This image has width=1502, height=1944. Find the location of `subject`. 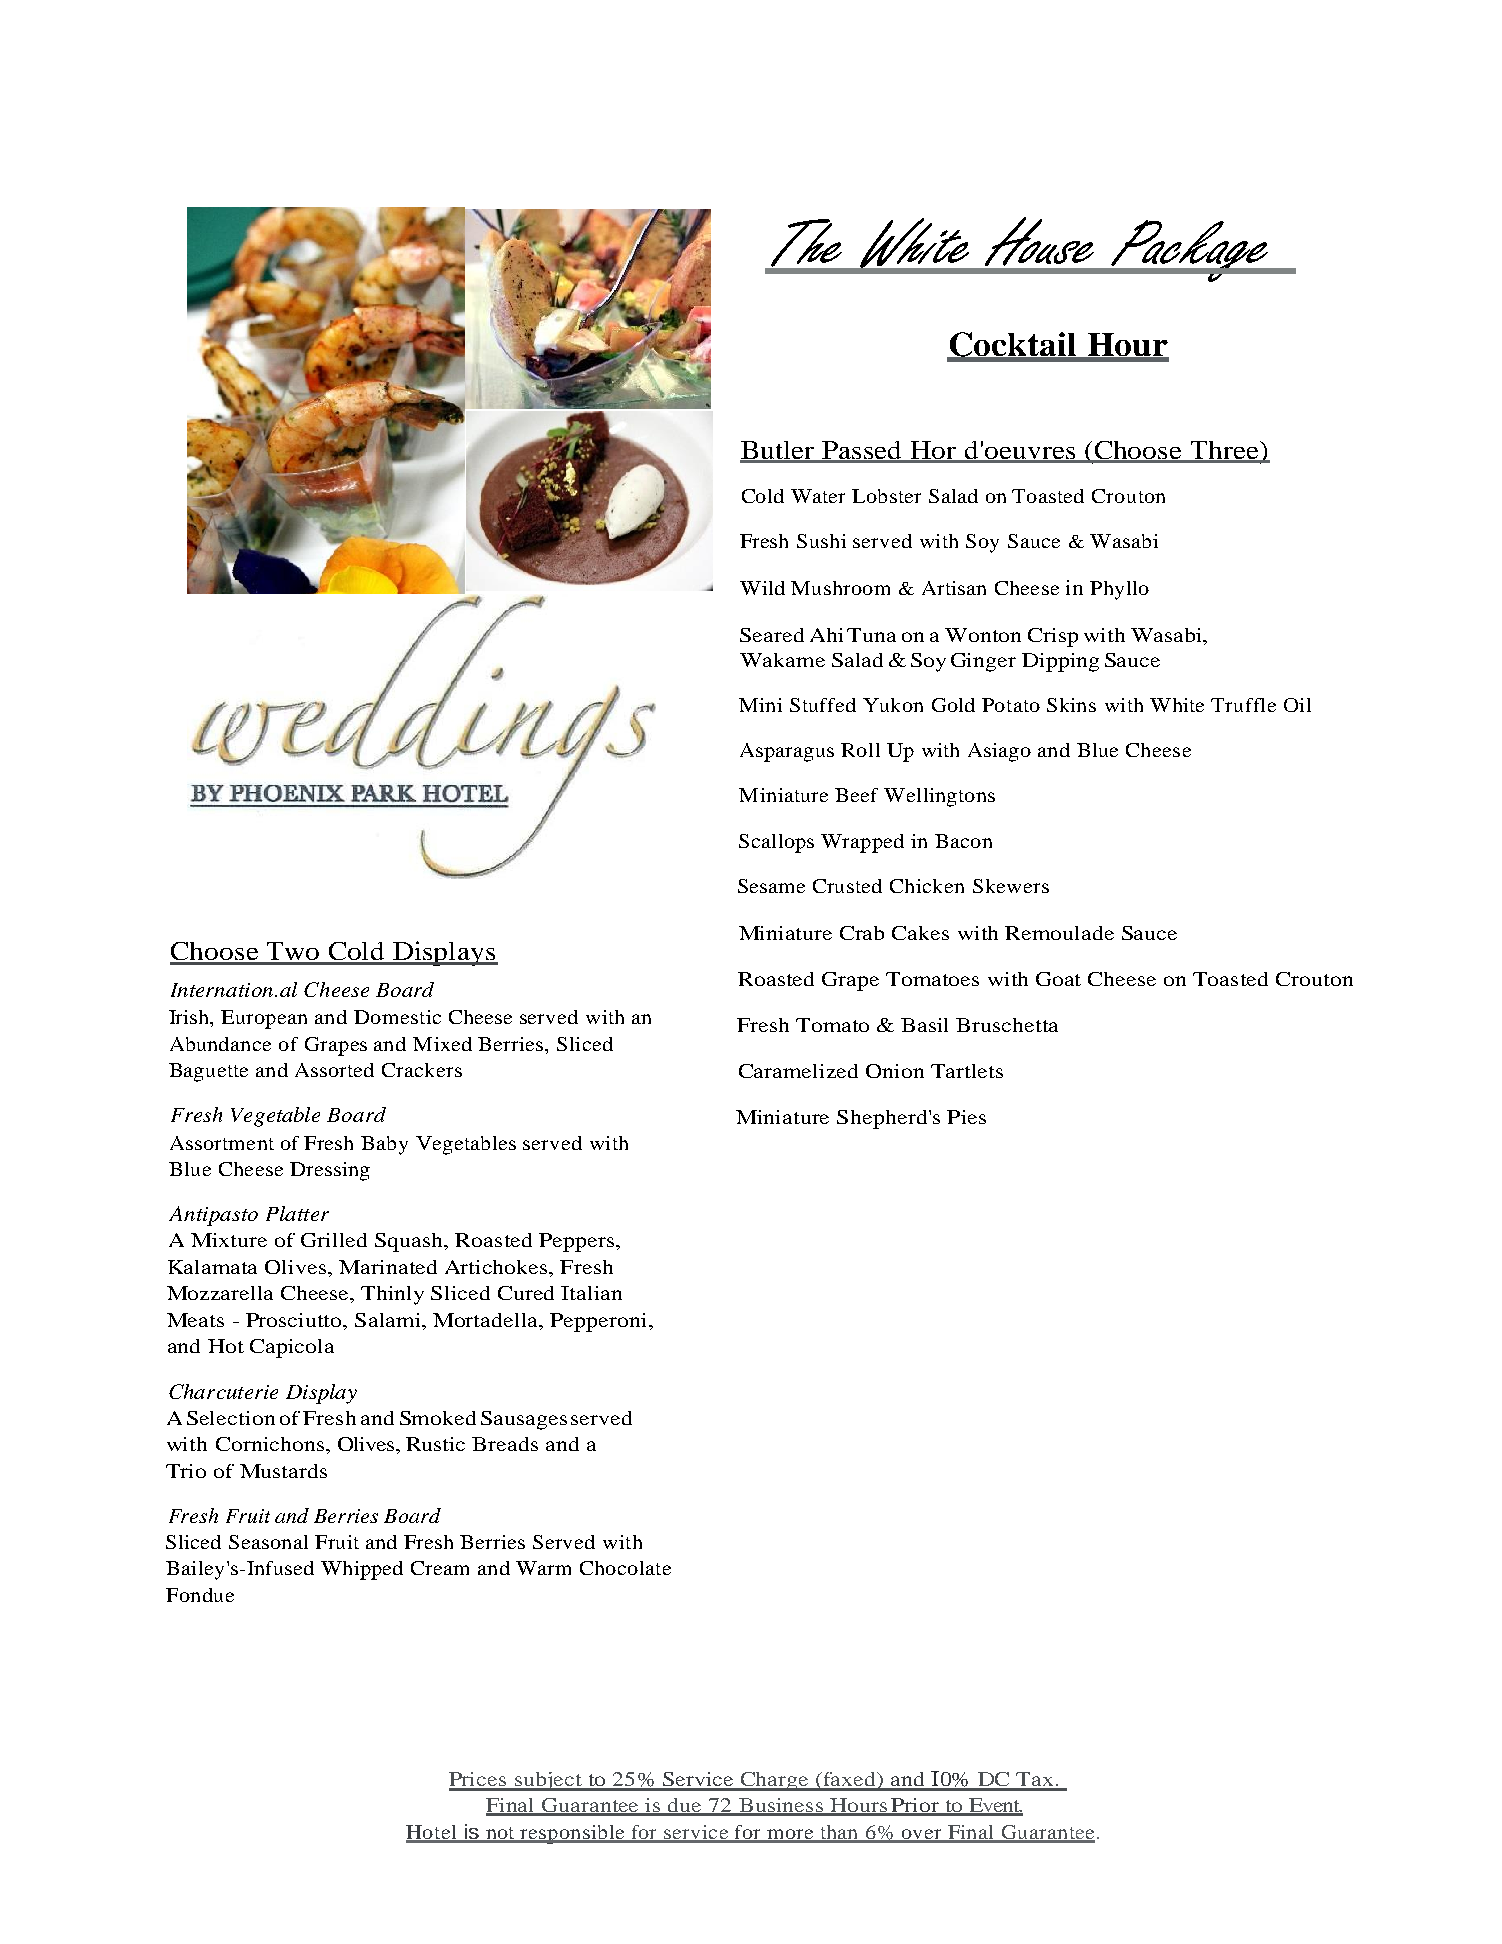

subject is located at coordinates (548, 1781).
